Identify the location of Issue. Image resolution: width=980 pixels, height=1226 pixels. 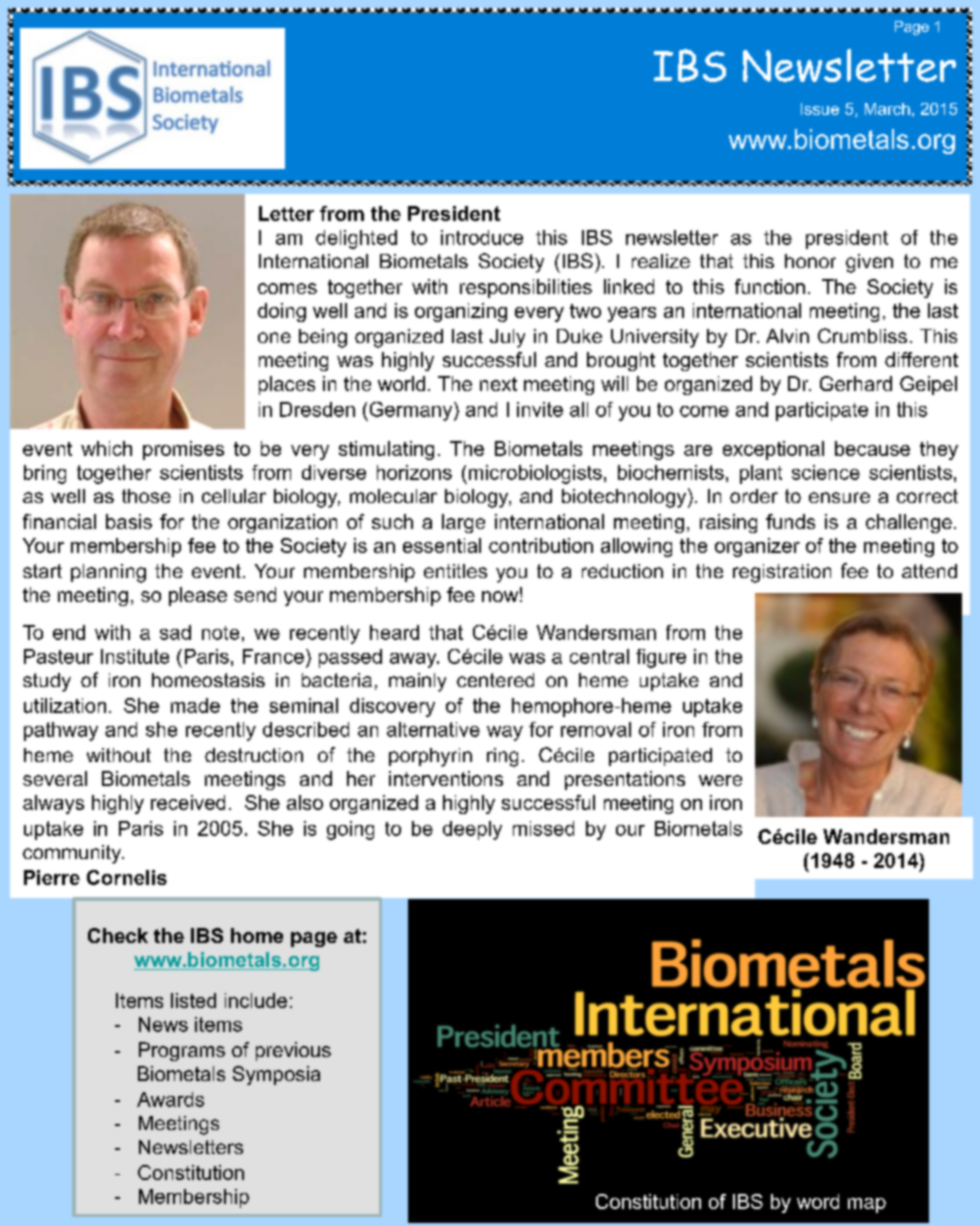
(820, 109).
